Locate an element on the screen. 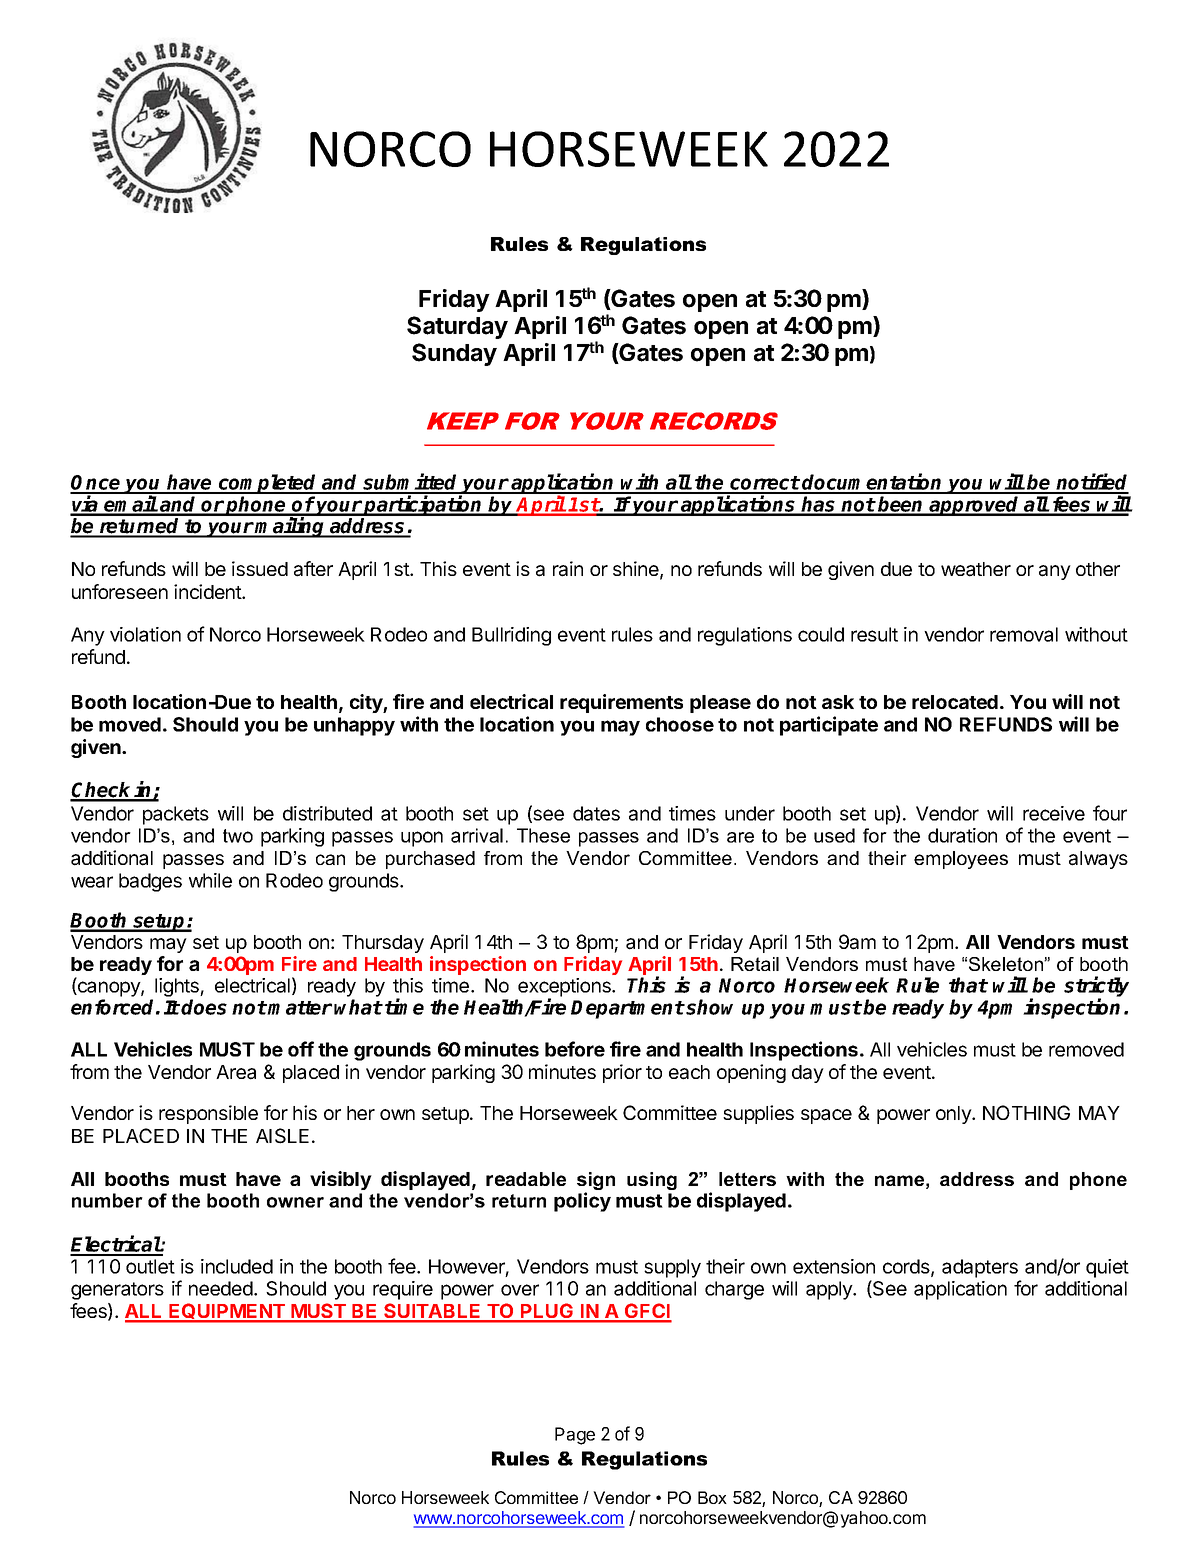 This screenshot has width=1199, height=1552. that is located at coordinates (968, 985).
